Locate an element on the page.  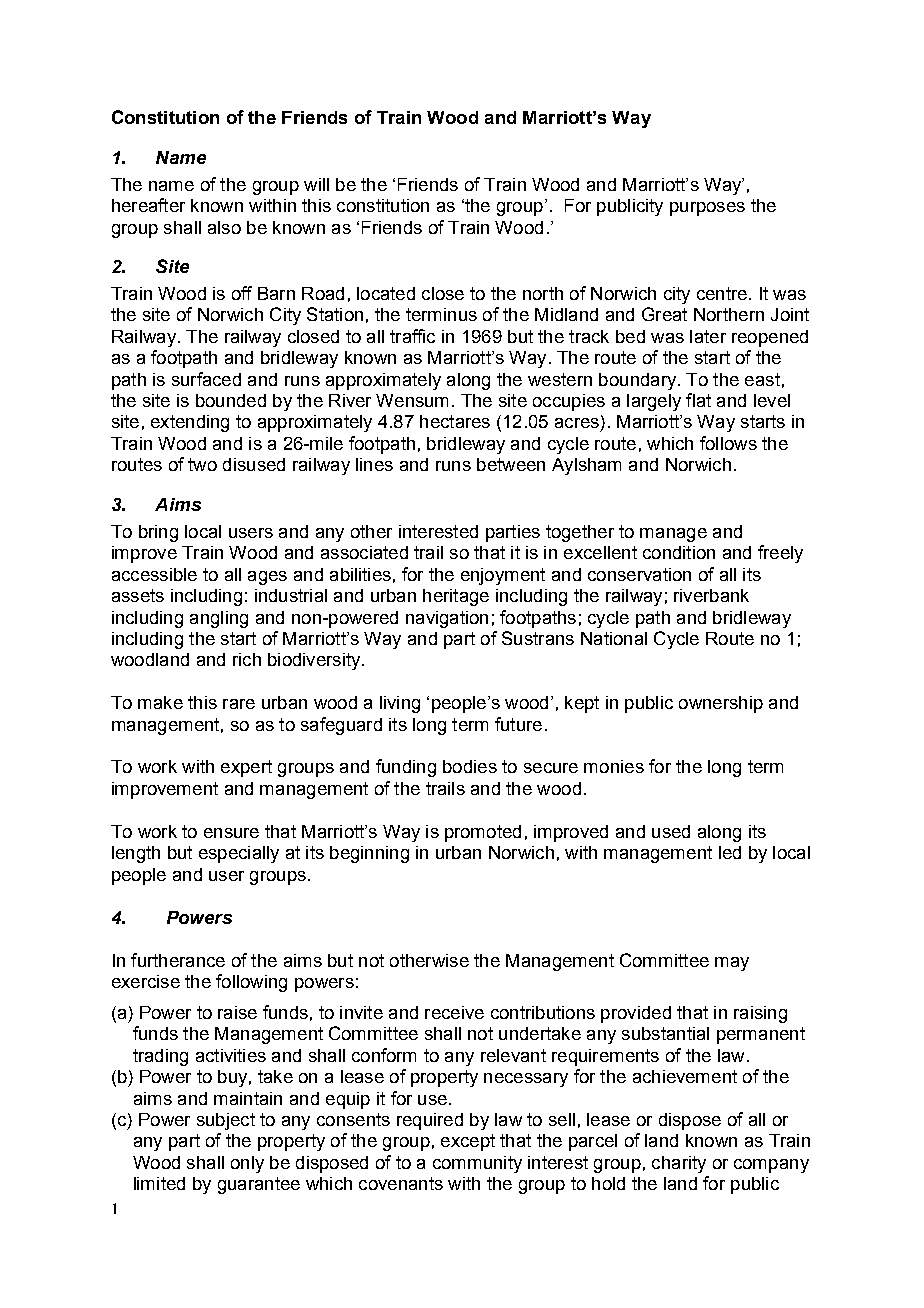
located is located at coordinates (386, 293).
